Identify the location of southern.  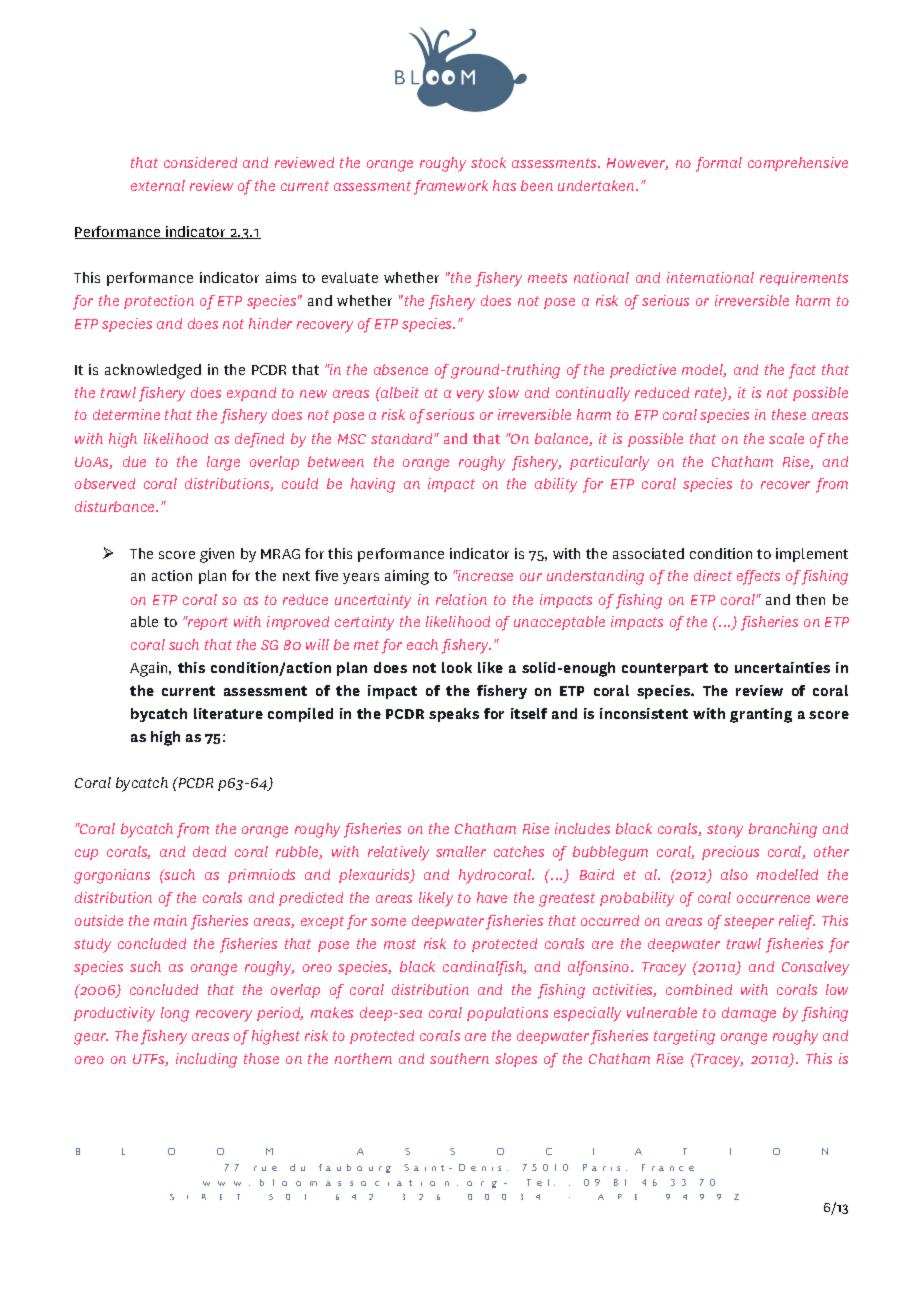
(459, 1058).
